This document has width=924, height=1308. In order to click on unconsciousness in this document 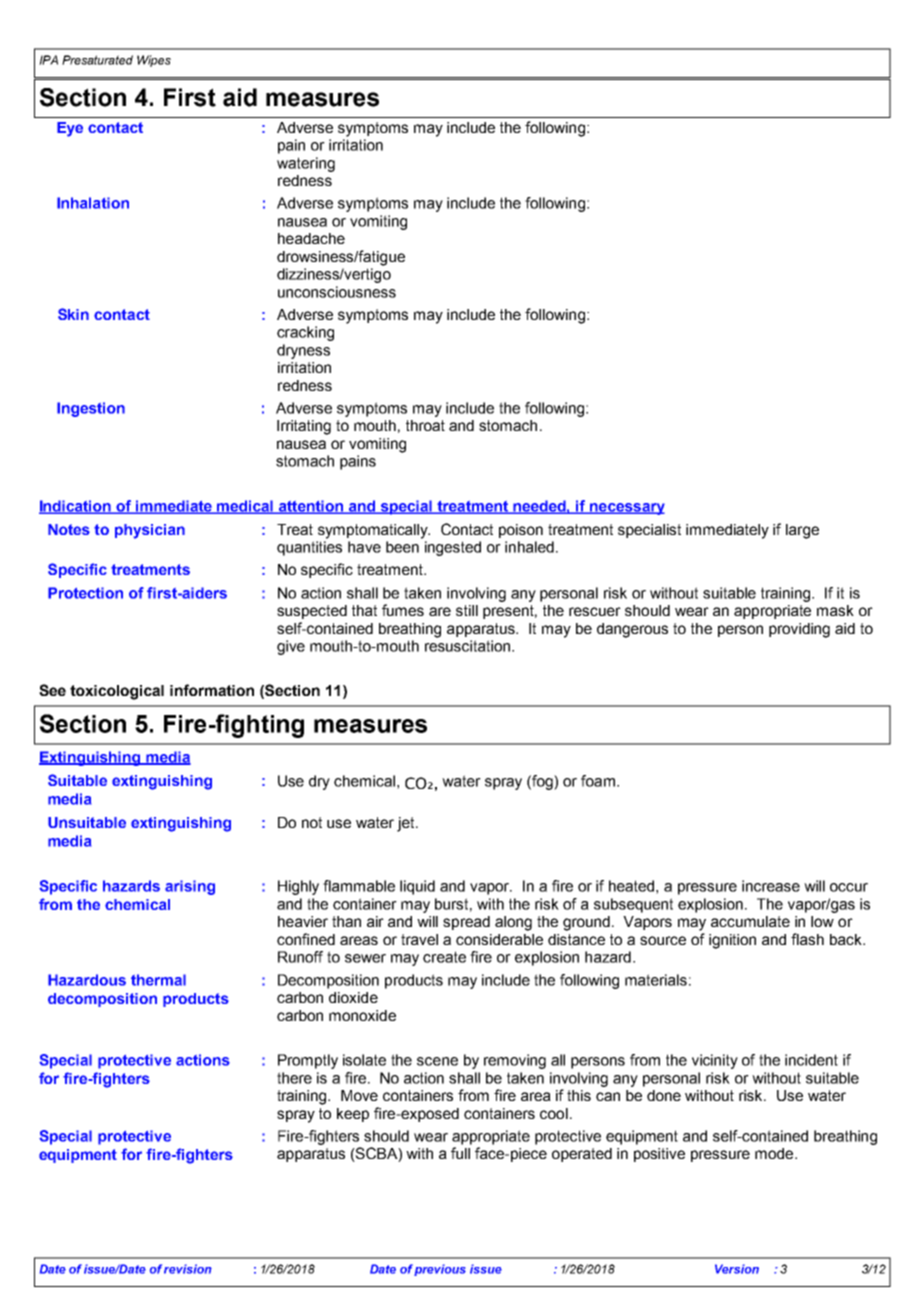, I will do `click(337, 292)`.
